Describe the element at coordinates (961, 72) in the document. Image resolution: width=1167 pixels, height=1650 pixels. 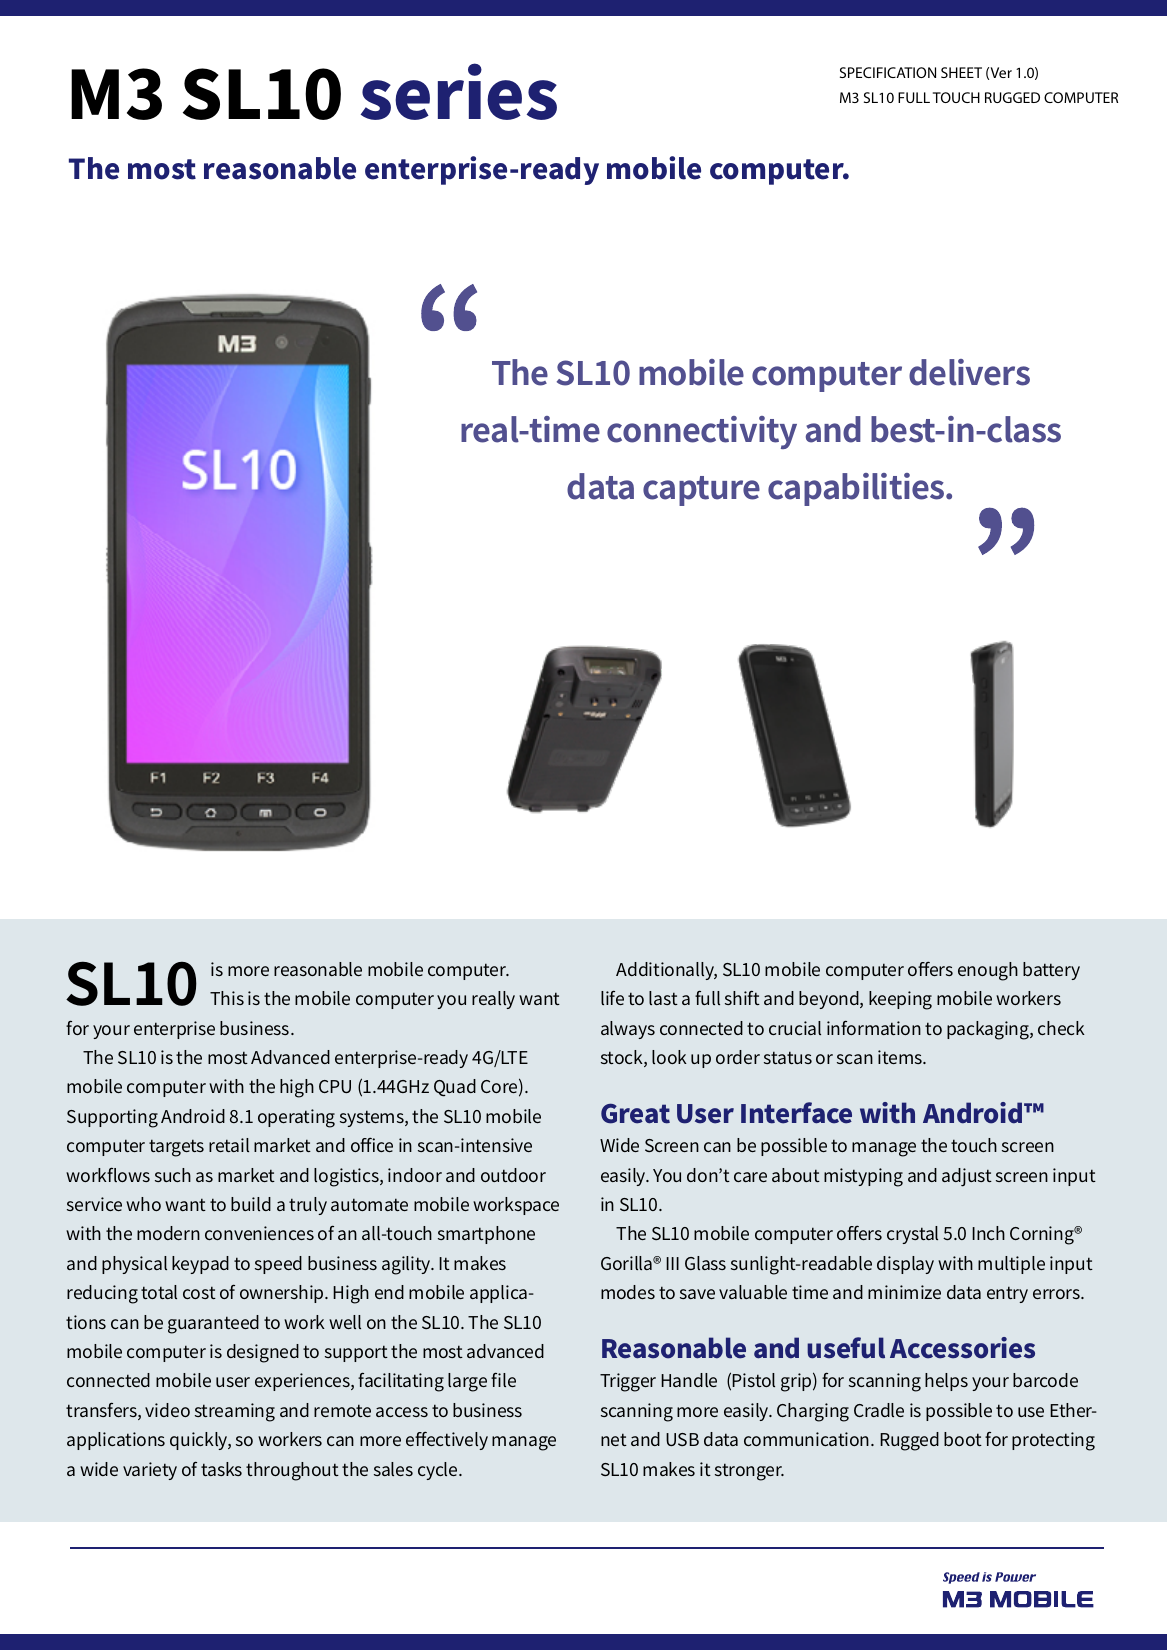
I see `SHEET` at that location.
